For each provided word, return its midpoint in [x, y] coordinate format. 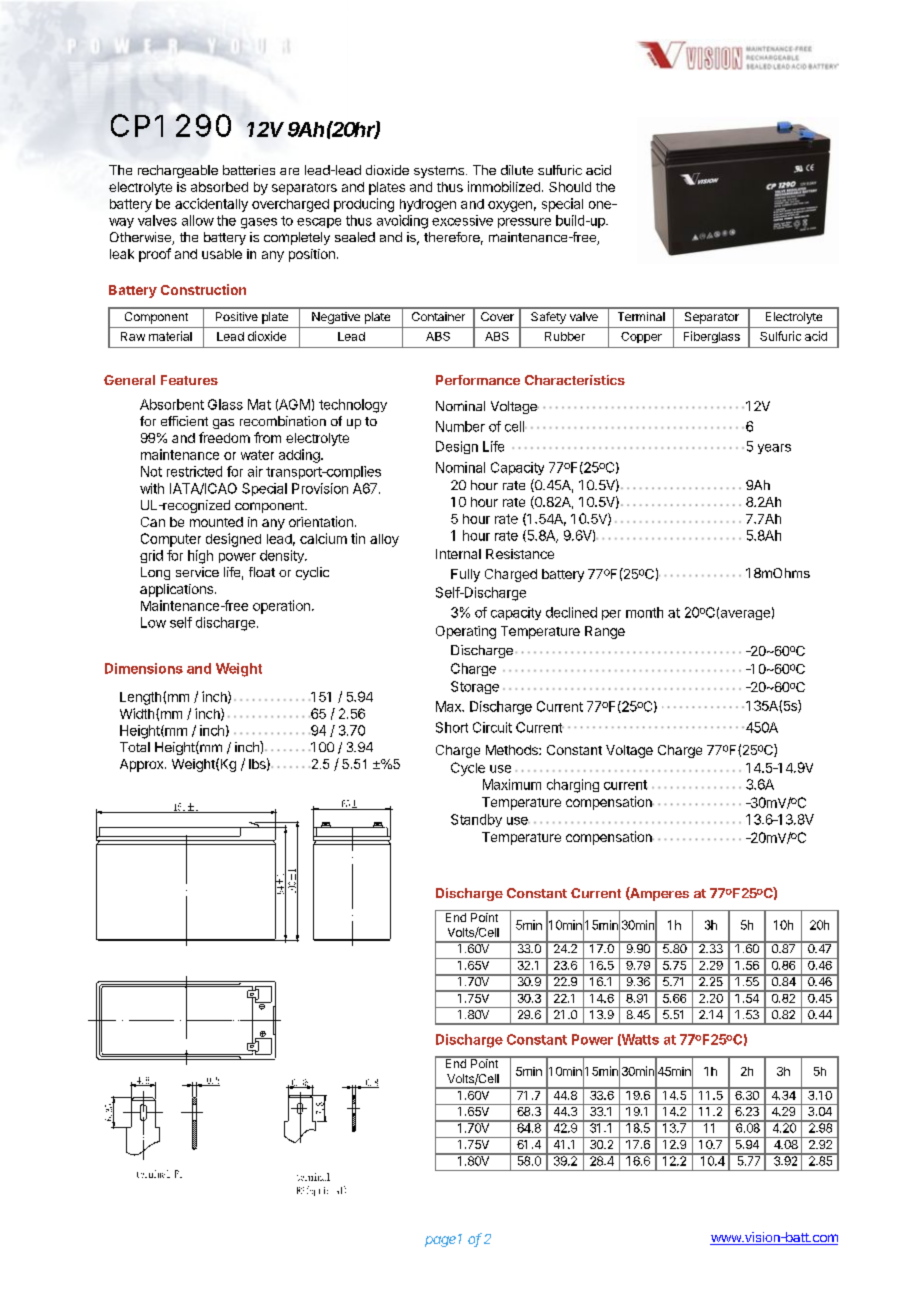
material [170, 336]
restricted [194, 471]
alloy [384, 540]
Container [438, 316]
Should [570, 187]
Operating [466, 632]
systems [439, 172]
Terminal [641, 316]
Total [135, 747]
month [644, 612]
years [774, 449]
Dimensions [144, 668]
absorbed [219, 187]
